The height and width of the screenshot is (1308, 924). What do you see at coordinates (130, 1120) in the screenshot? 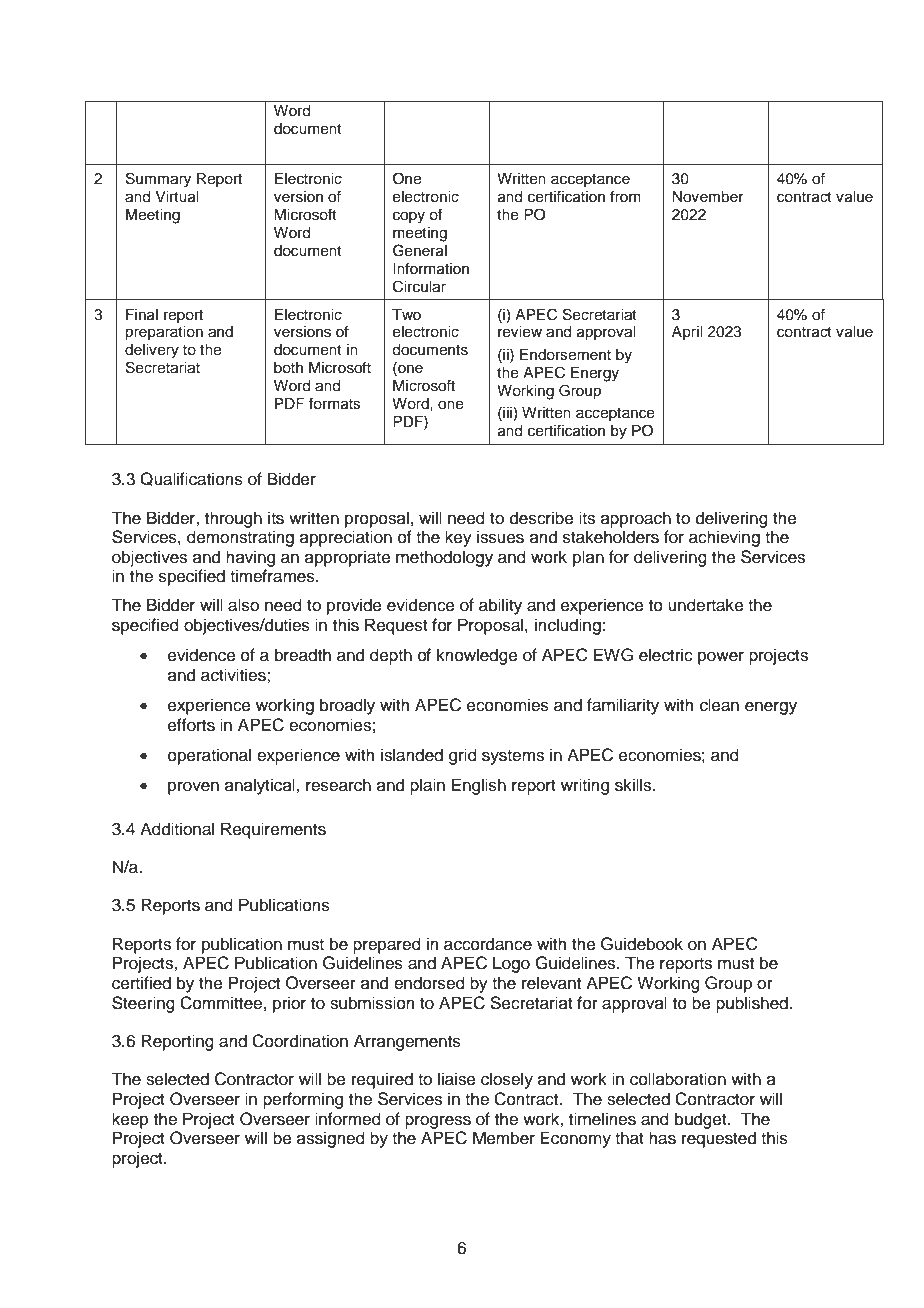
I see `keep` at bounding box center [130, 1120].
